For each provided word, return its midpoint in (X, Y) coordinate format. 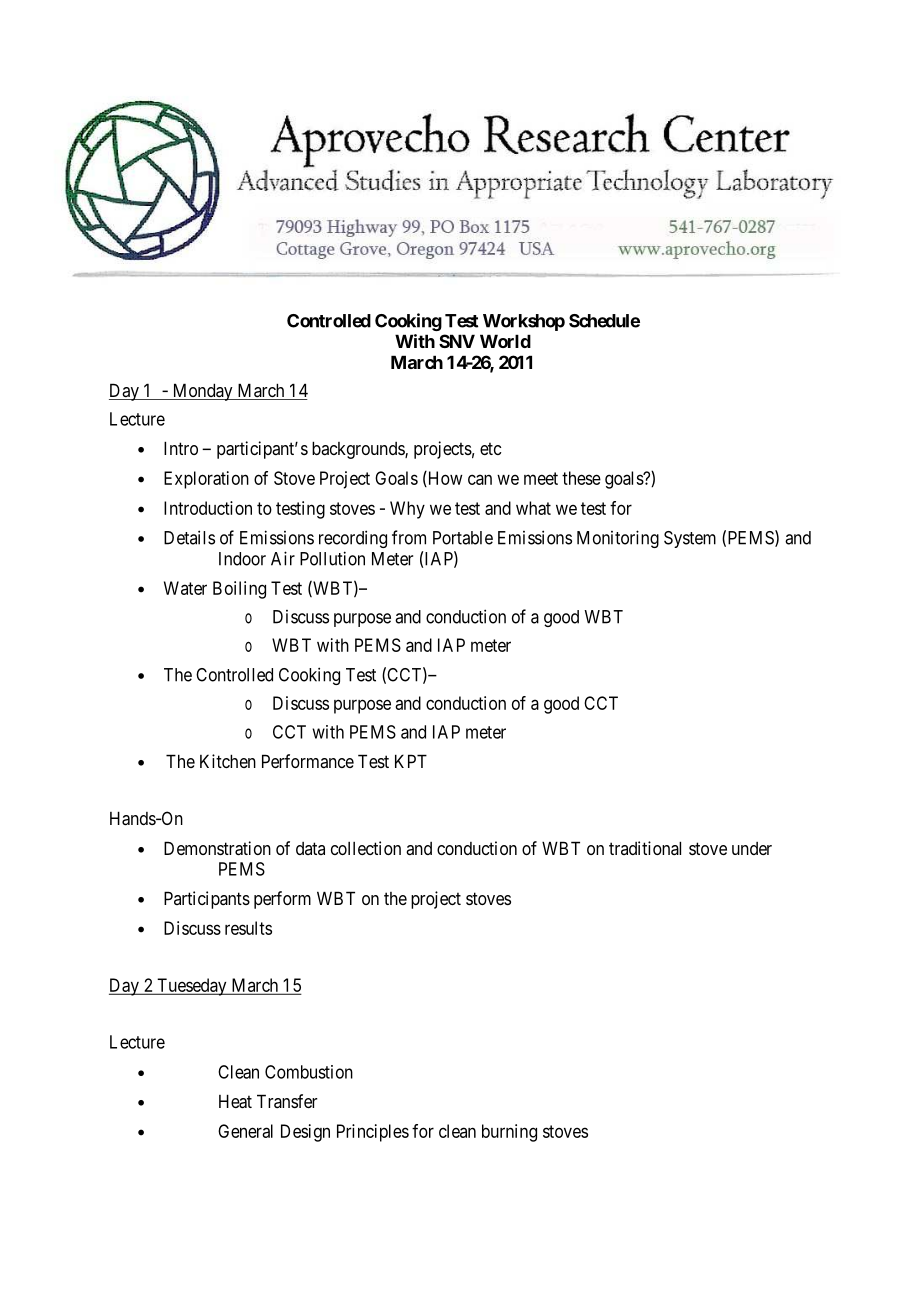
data (310, 848)
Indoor (242, 559)
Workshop (524, 322)
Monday (202, 392)
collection (366, 848)
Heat (235, 1101)
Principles (373, 1133)
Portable (463, 538)
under (752, 848)
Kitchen (228, 761)
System (690, 539)
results (248, 928)
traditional (645, 848)
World (505, 341)
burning (509, 1133)
